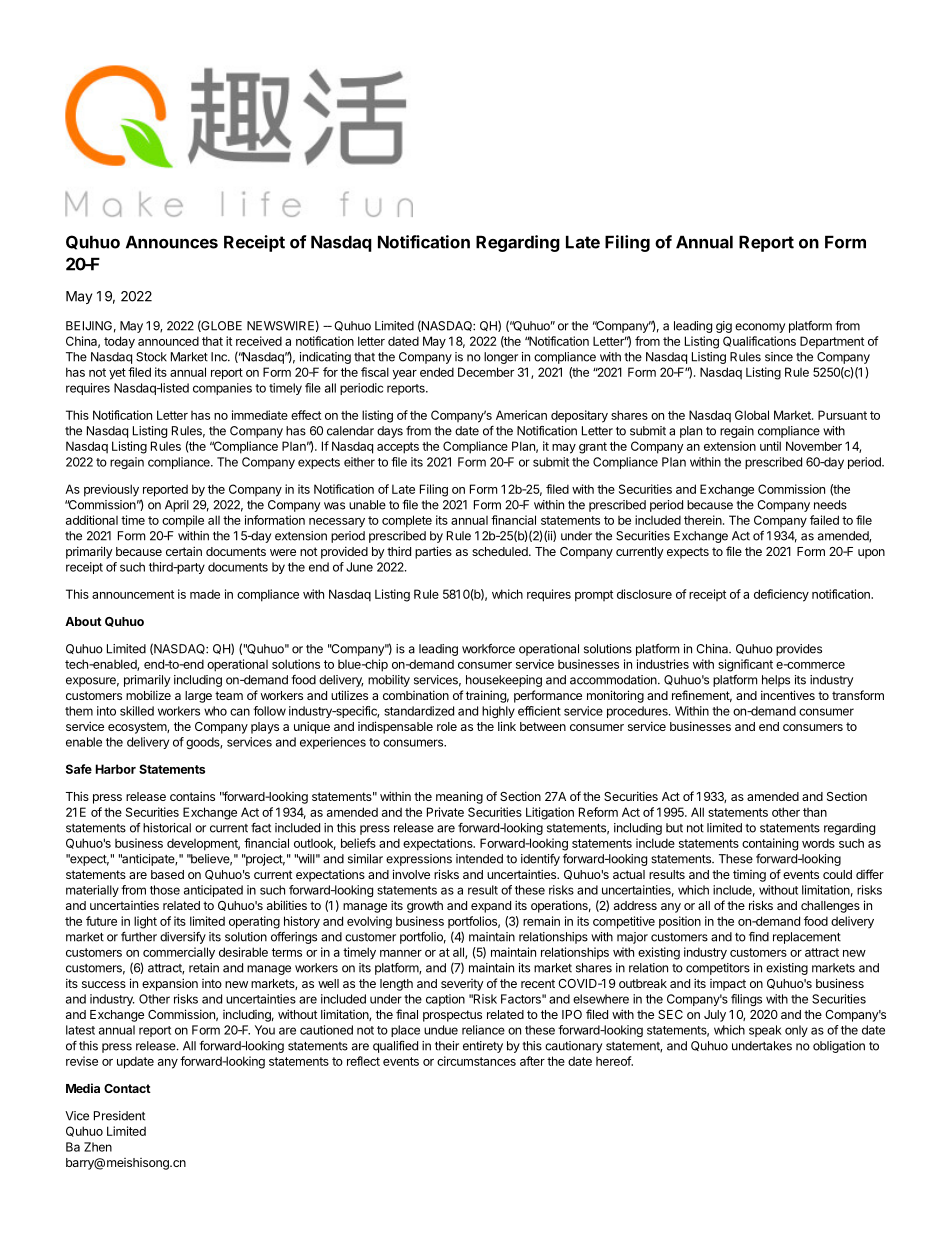 The width and height of the image is (952, 1233). I want to click on President, so click(119, 1116).
